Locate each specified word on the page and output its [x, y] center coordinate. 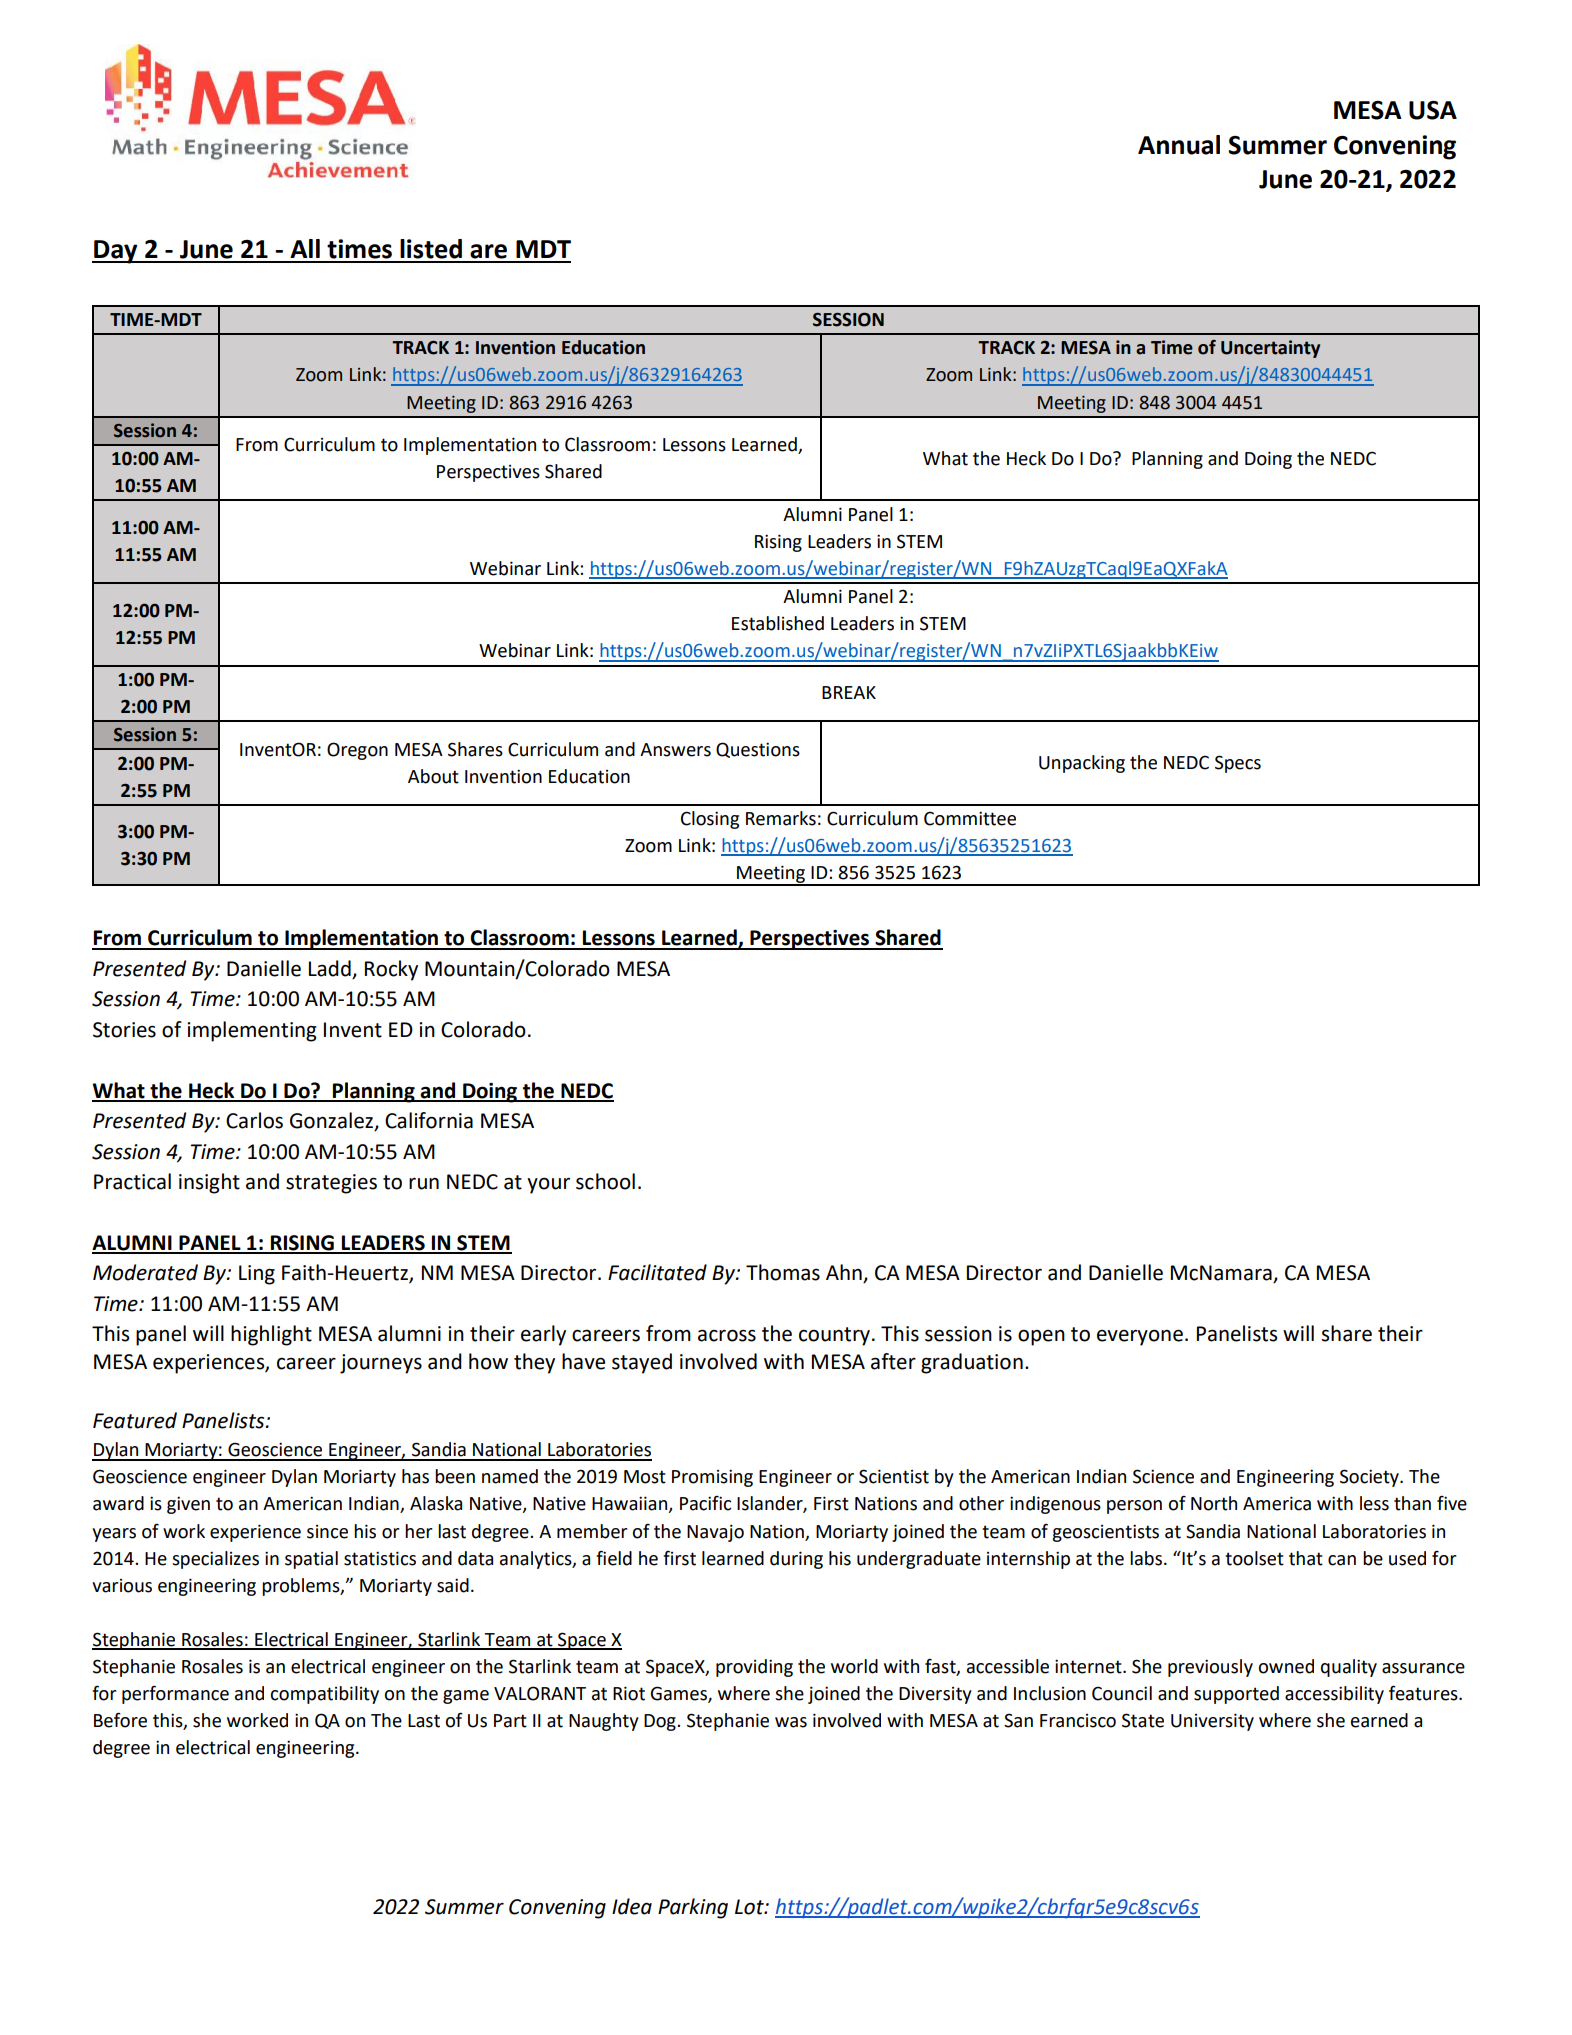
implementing [252, 1031]
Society [1370, 1478]
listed [431, 249]
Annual [1179, 145]
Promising [712, 1478]
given [188, 1505]
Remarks [781, 818]
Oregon [357, 751]
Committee [970, 818]
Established [778, 623]
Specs [1238, 764]
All [305, 248]
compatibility [324, 1695]
